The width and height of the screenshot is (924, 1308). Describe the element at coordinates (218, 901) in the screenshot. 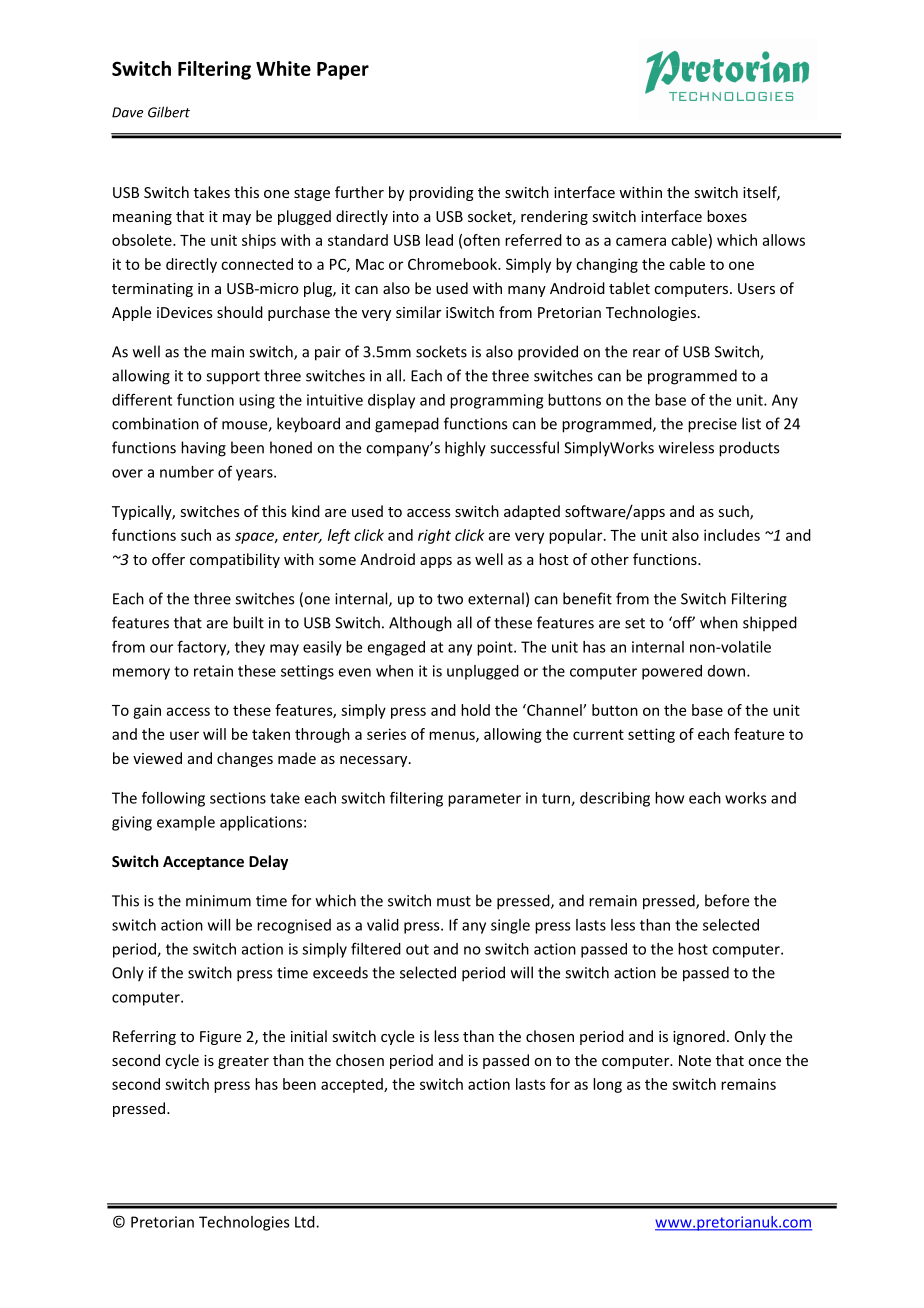

I see `minimum` at that location.
